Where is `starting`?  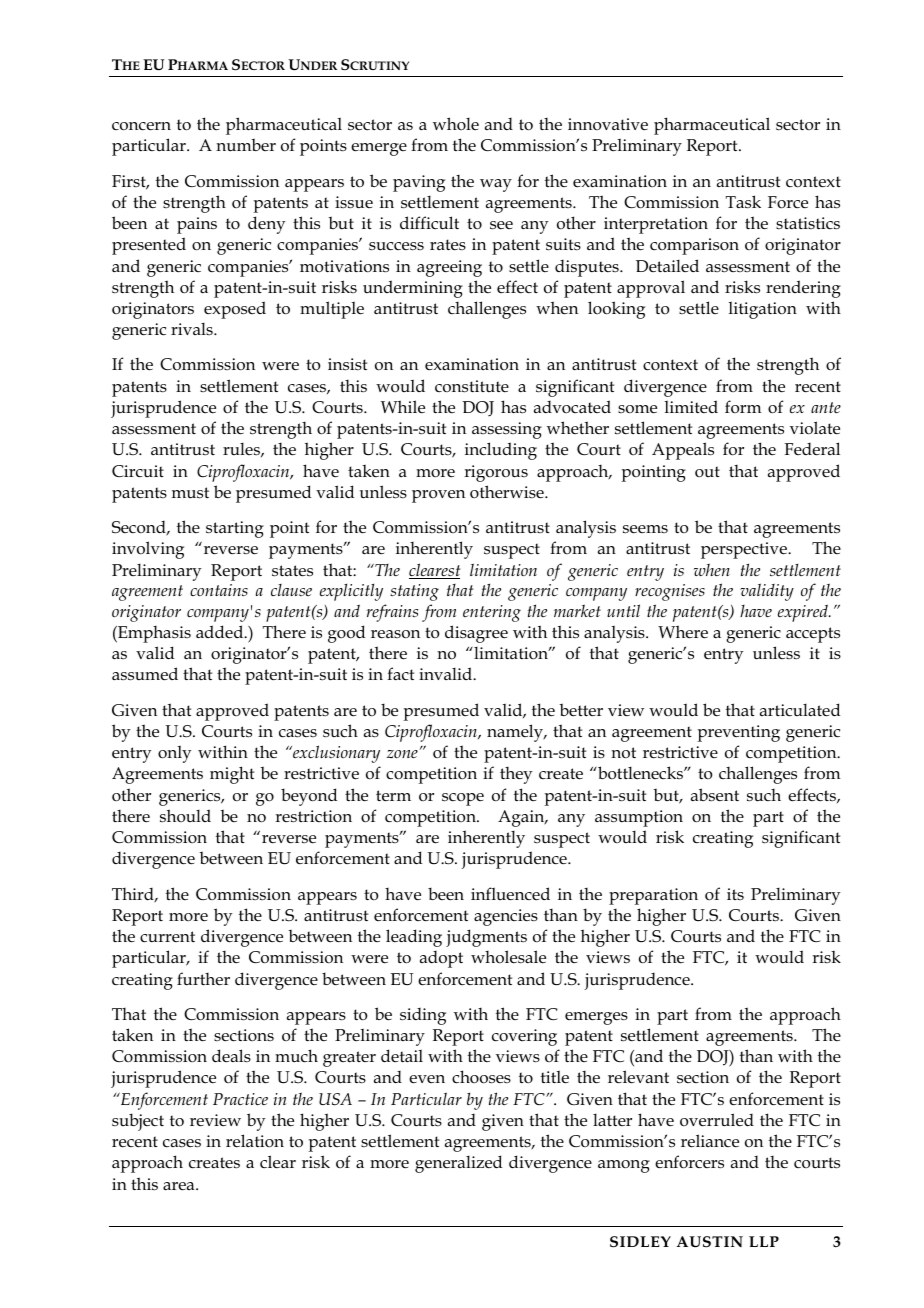
starting is located at coordinates (235, 529).
